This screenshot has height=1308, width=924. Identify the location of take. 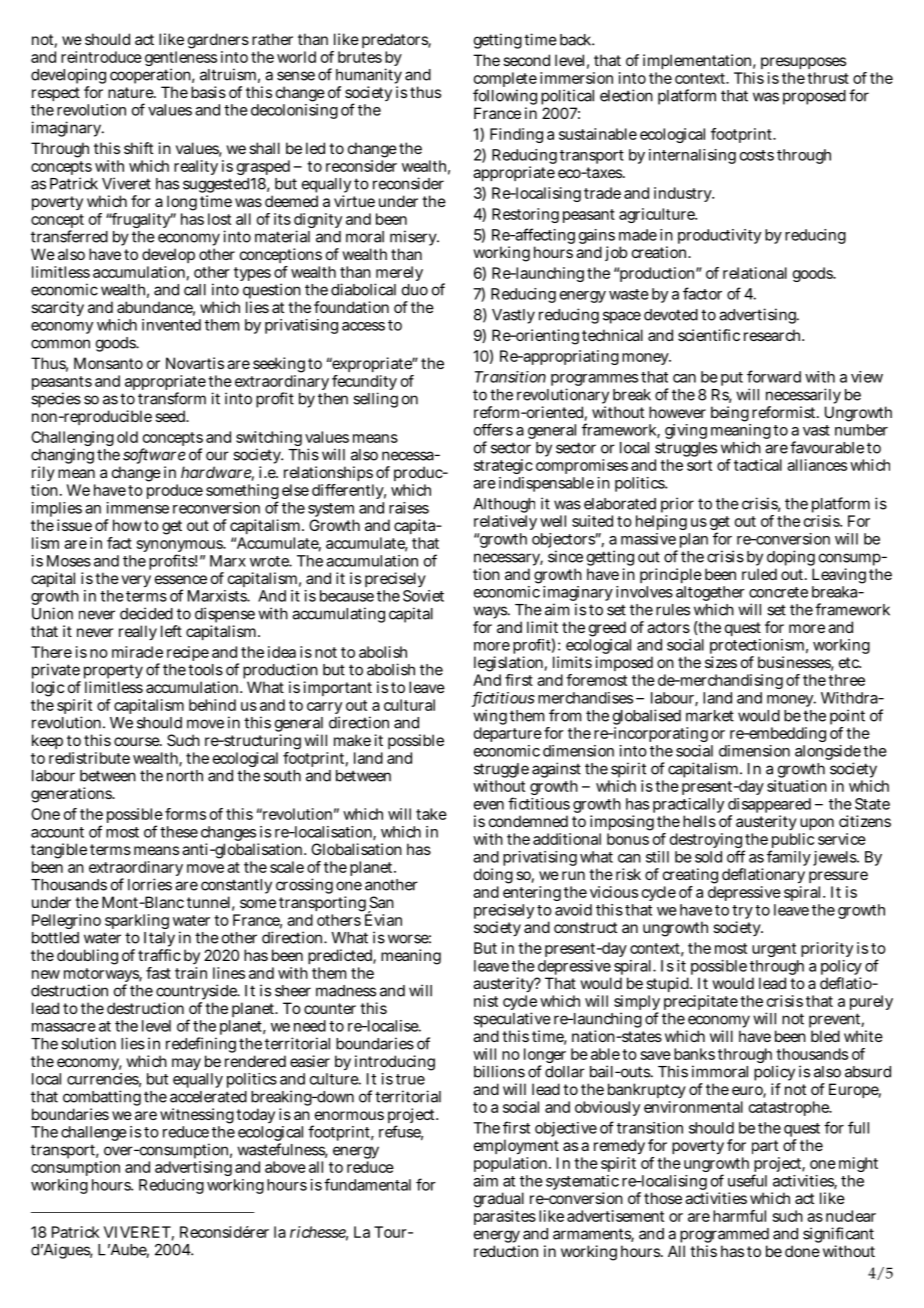
(431, 814).
